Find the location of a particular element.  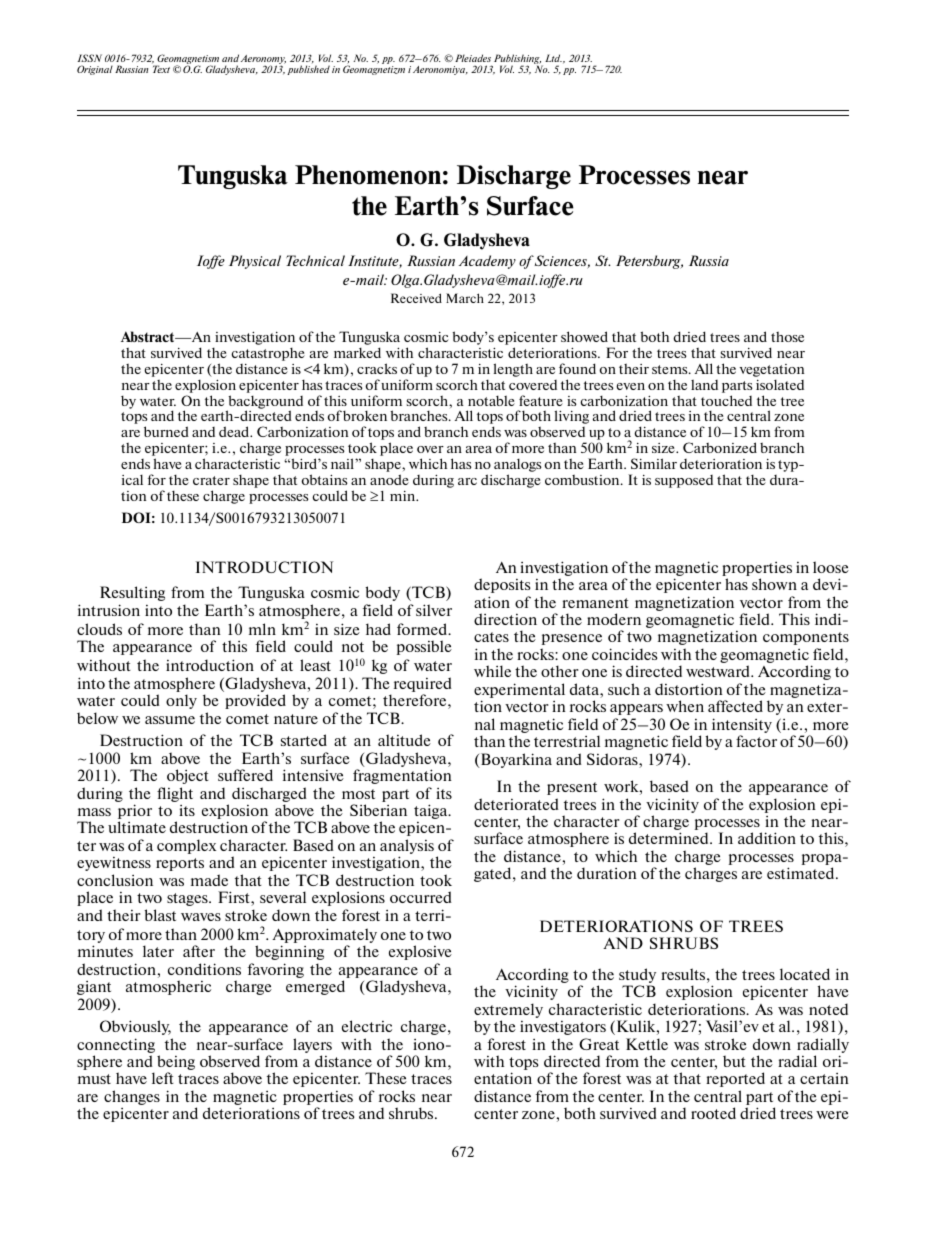

Original is located at coordinates (95, 70).
